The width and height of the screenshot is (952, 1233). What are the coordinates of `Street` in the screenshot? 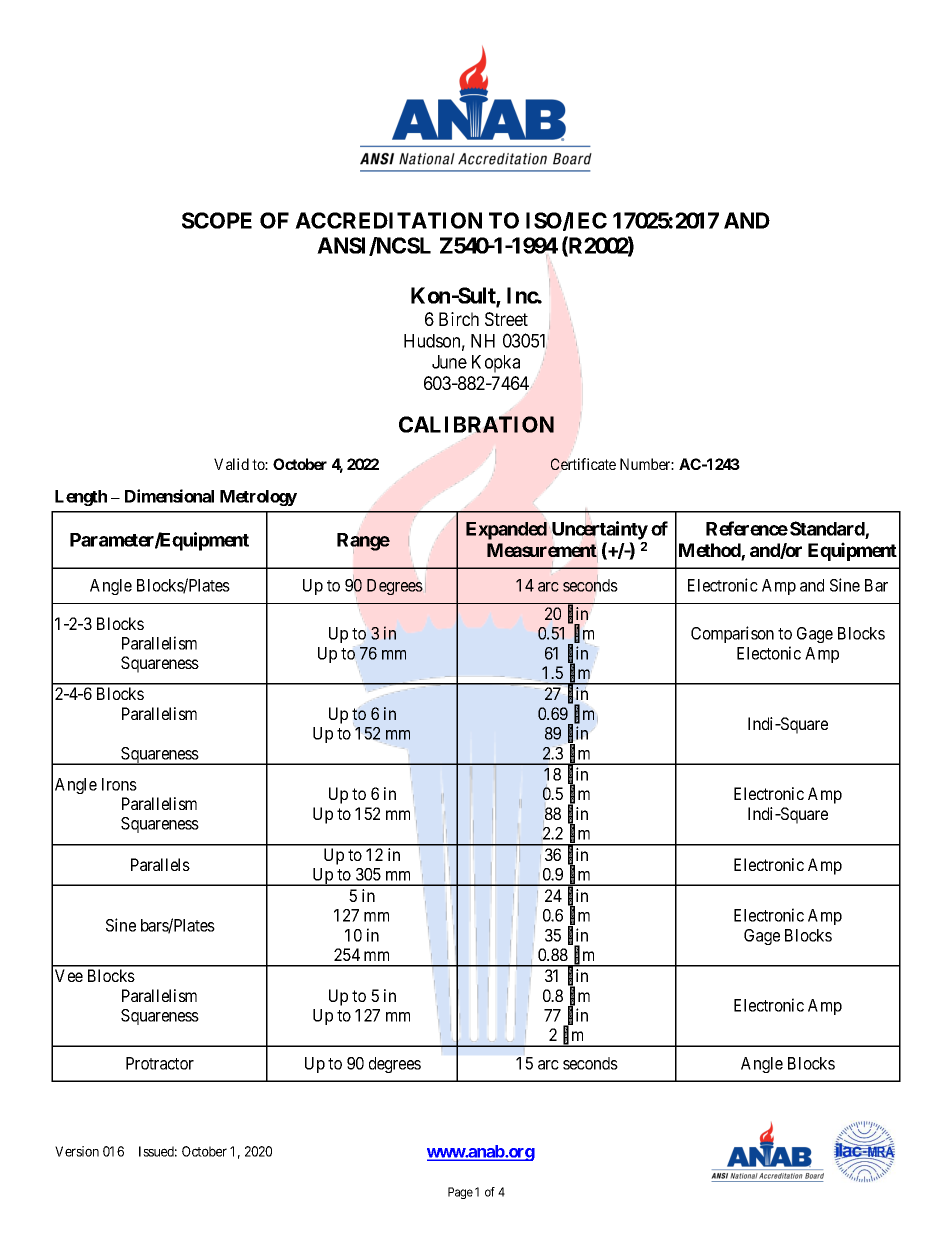 It's located at (506, 319).
